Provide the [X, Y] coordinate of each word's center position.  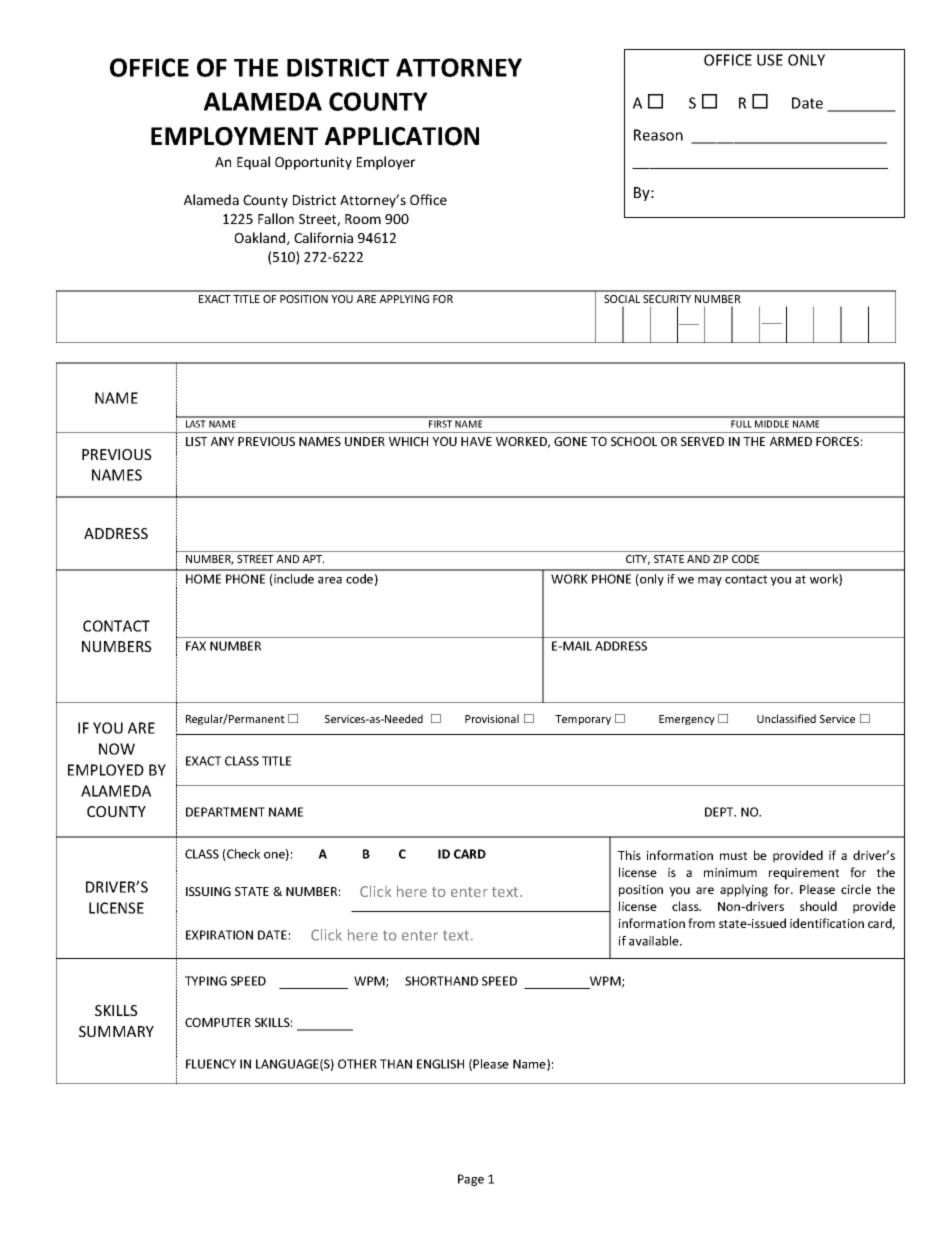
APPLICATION [402, 136]
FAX [196, 646]
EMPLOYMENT [234, 136]
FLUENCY [211, 1064]
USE [770, 60]
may [710, 581]
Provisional [492, 718]
